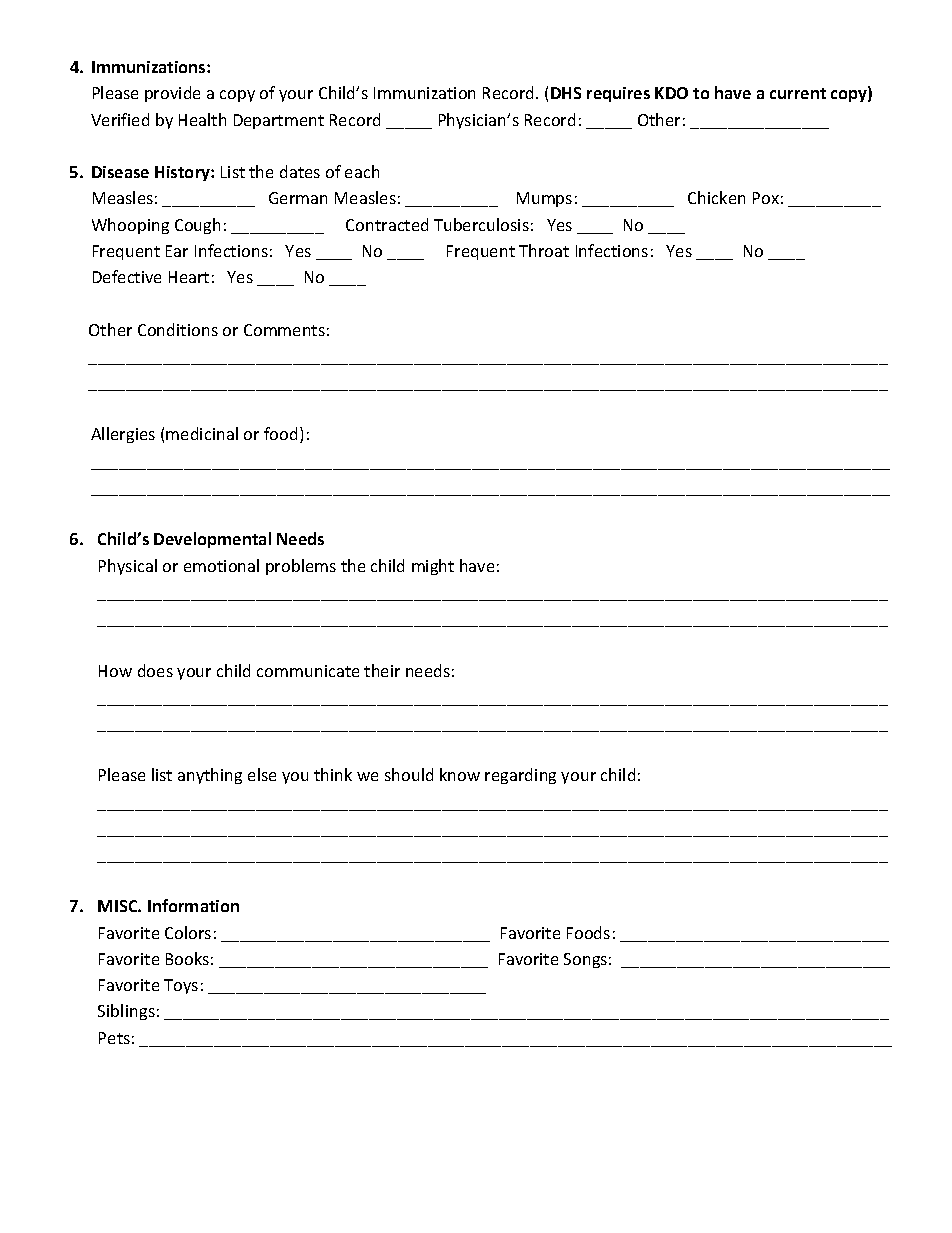 The image size is (952, 1233). Describe the element at coordinates (433, 567) in the screenshot. I see `might` at that location.
